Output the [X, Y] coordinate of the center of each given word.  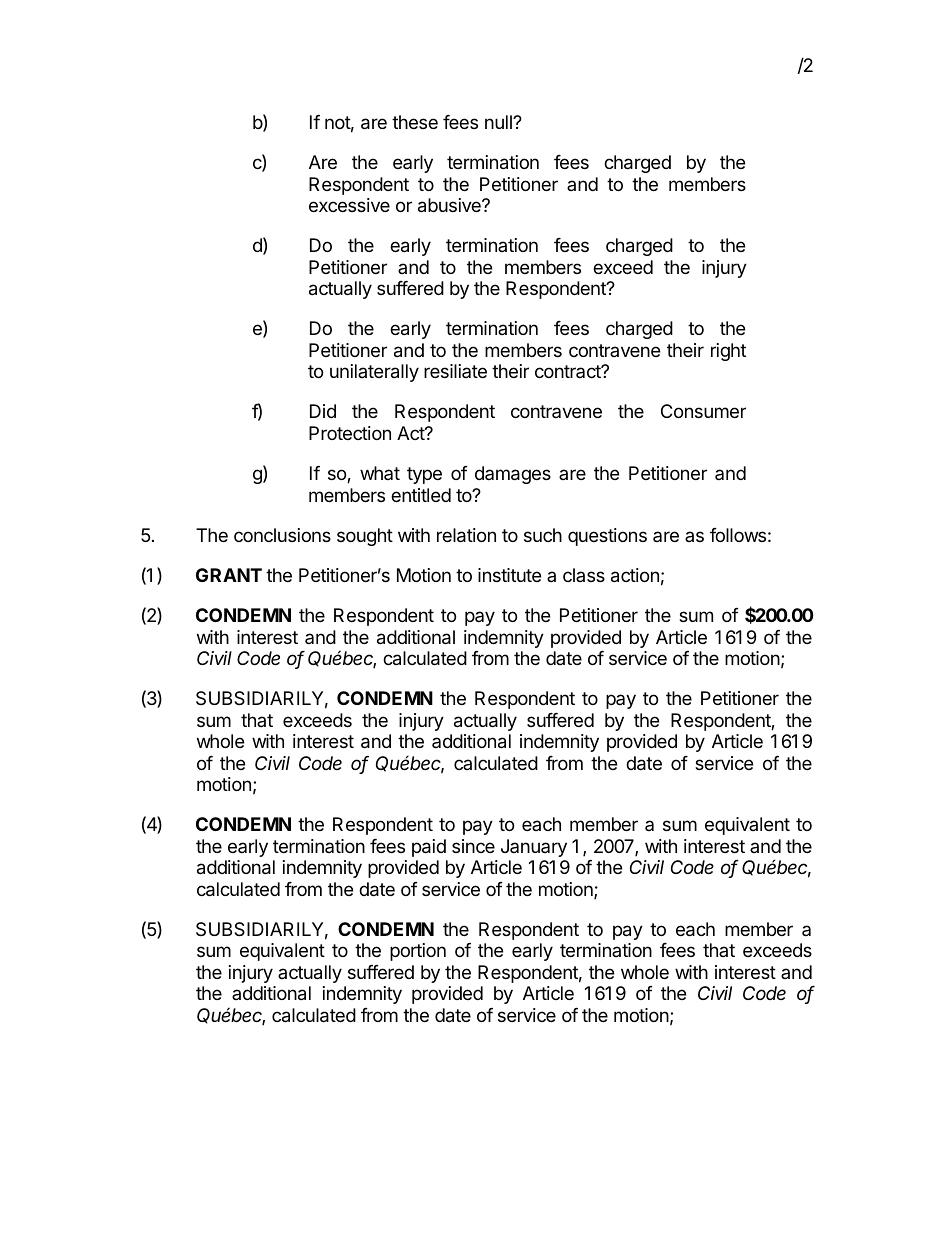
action [635, 575]
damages [513, 475]
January [534, 848]
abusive [450, 205]
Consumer [703, 411]
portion [418, 952]
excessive [349, 205]
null [499, 122]
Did [323, 411]
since [473, 846]
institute [509, 575]
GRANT [229, 575]
